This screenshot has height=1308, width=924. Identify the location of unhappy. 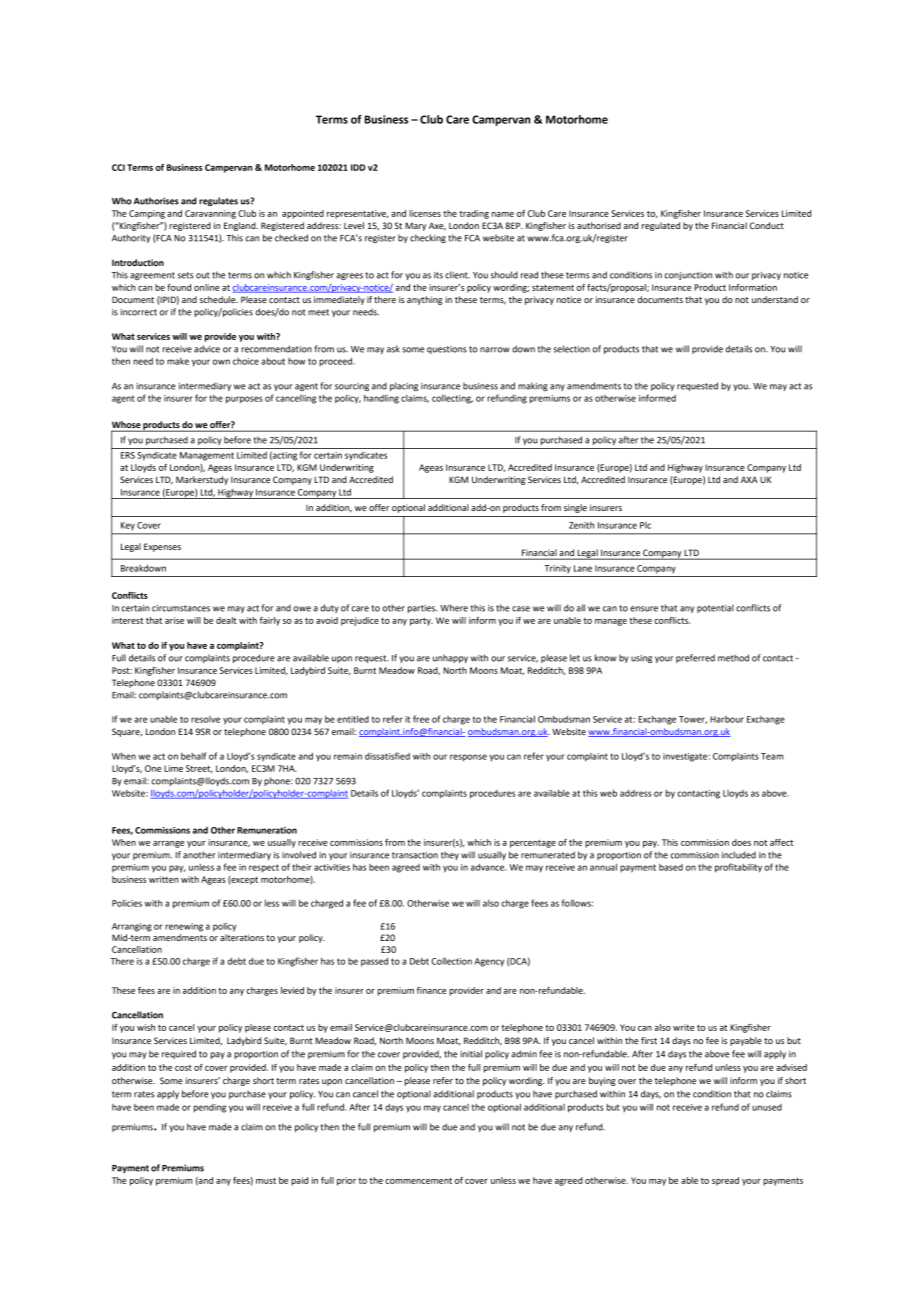
(450, 658).
